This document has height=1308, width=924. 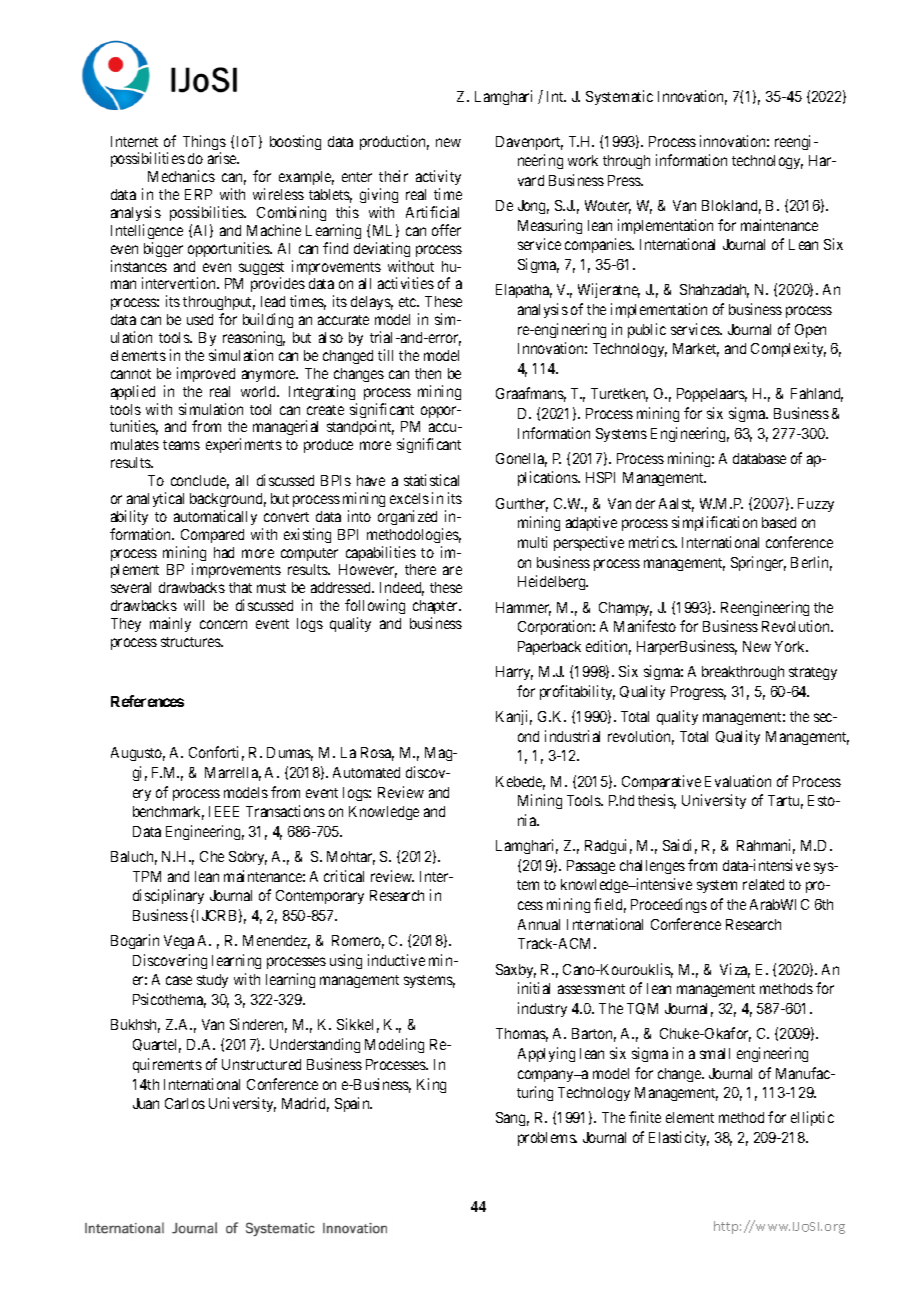 What do you see at coordinates (212, 856) in the document?
I see `Che` at bounding box center [212, 856].
